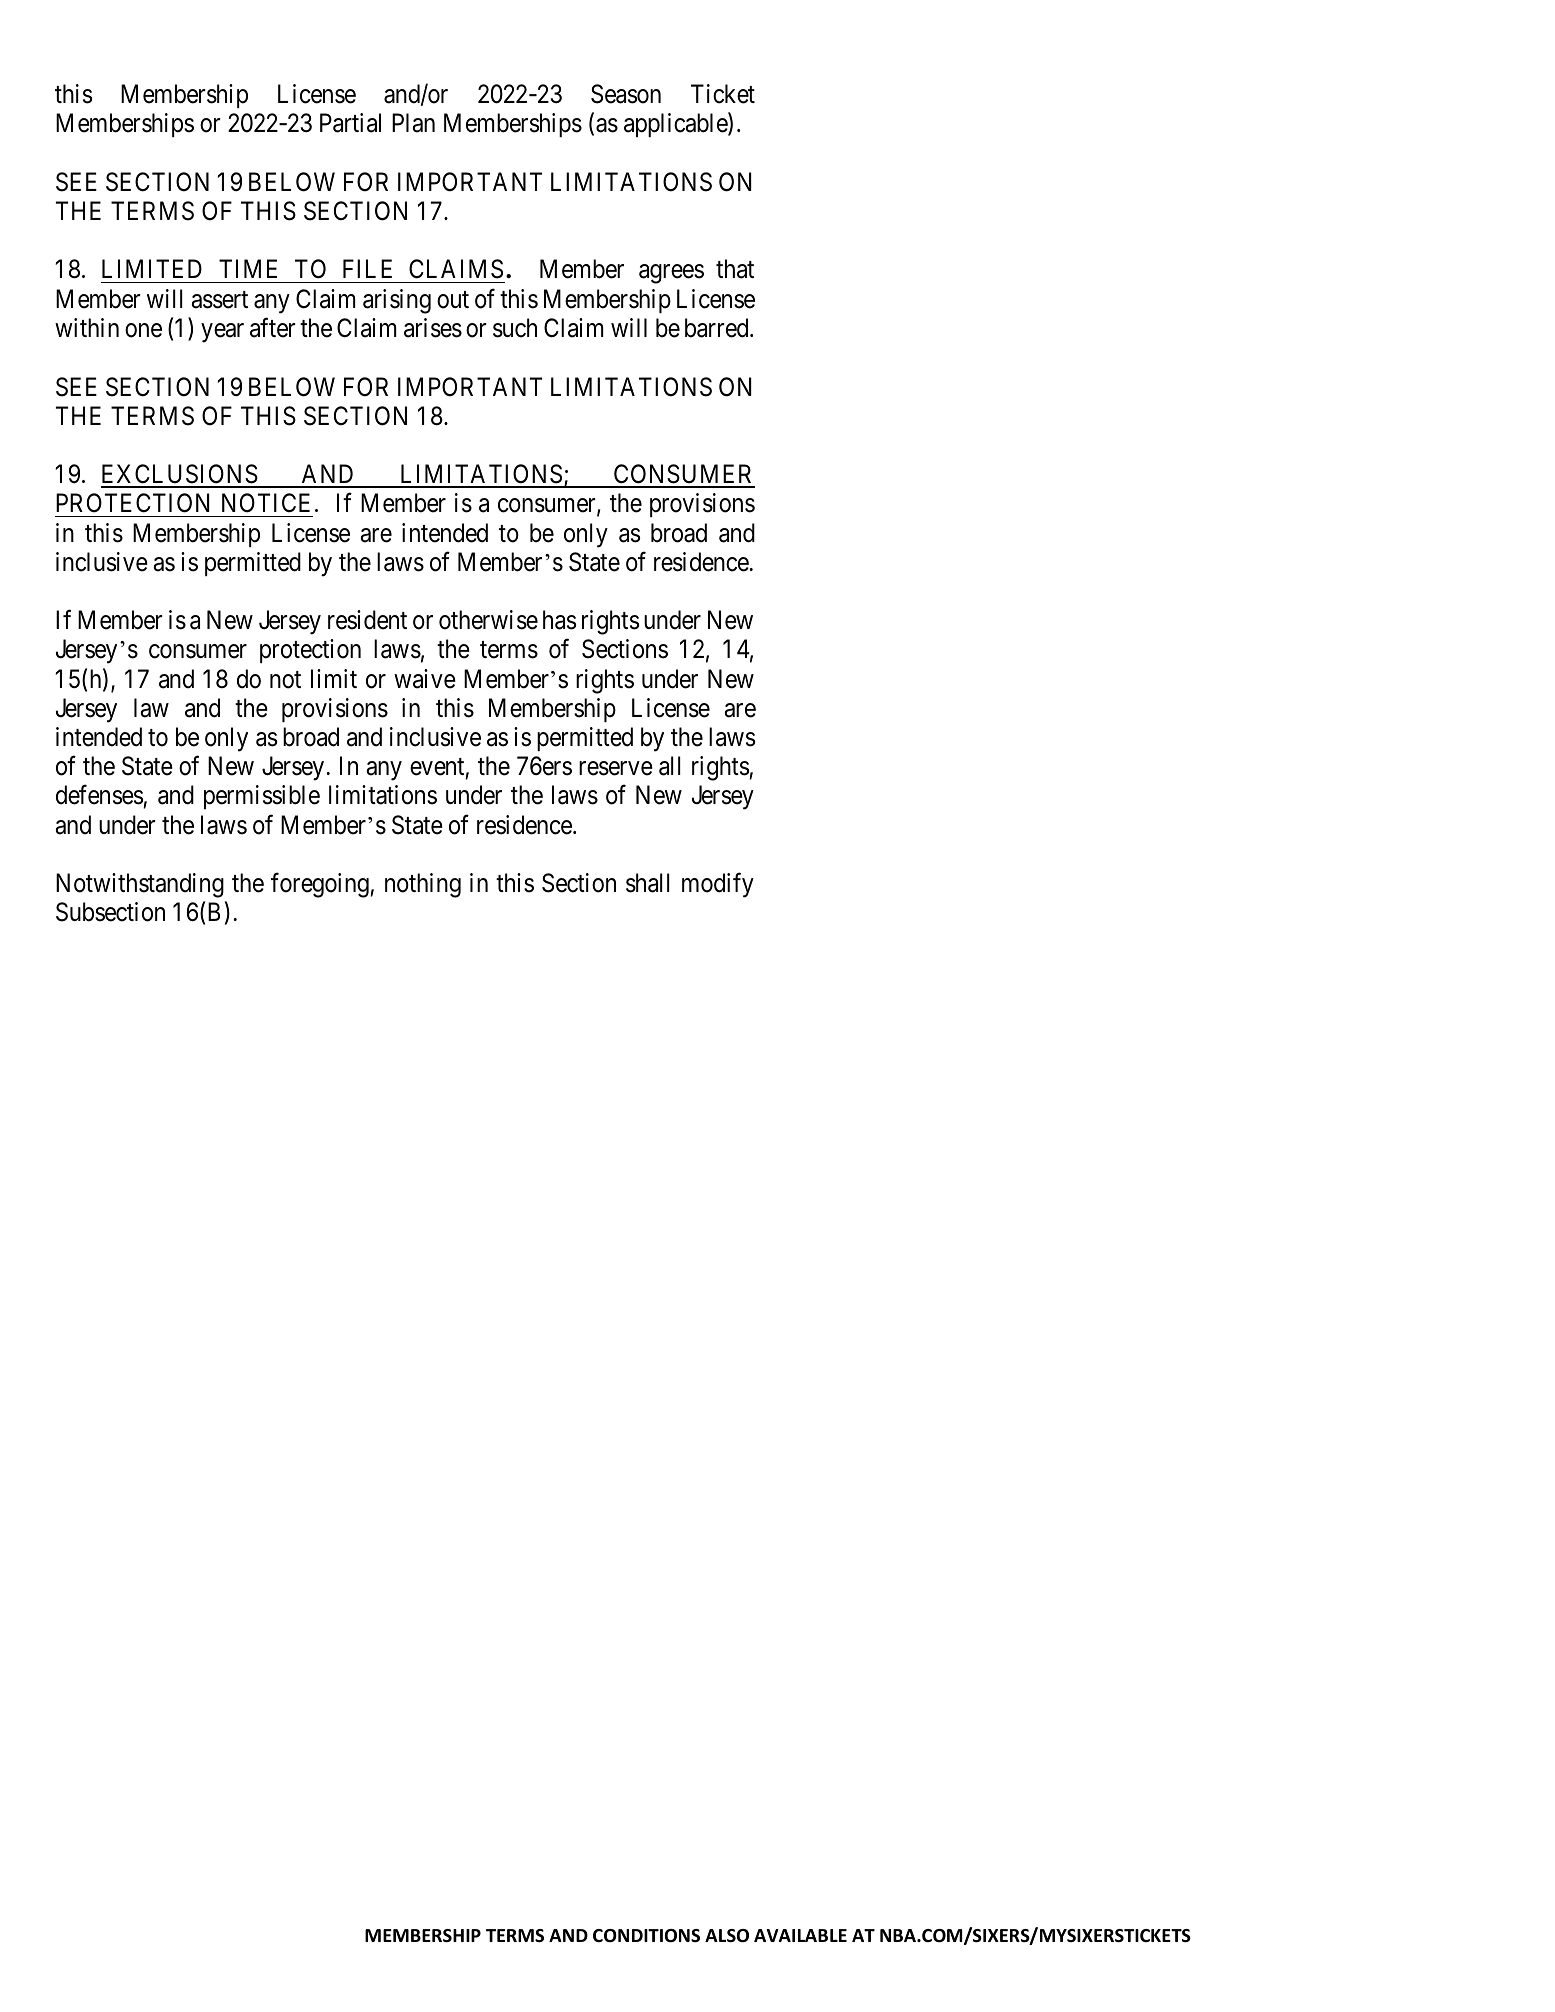  Describe the element at coordinates (559, 620) in the image. I see `has` at that location.
